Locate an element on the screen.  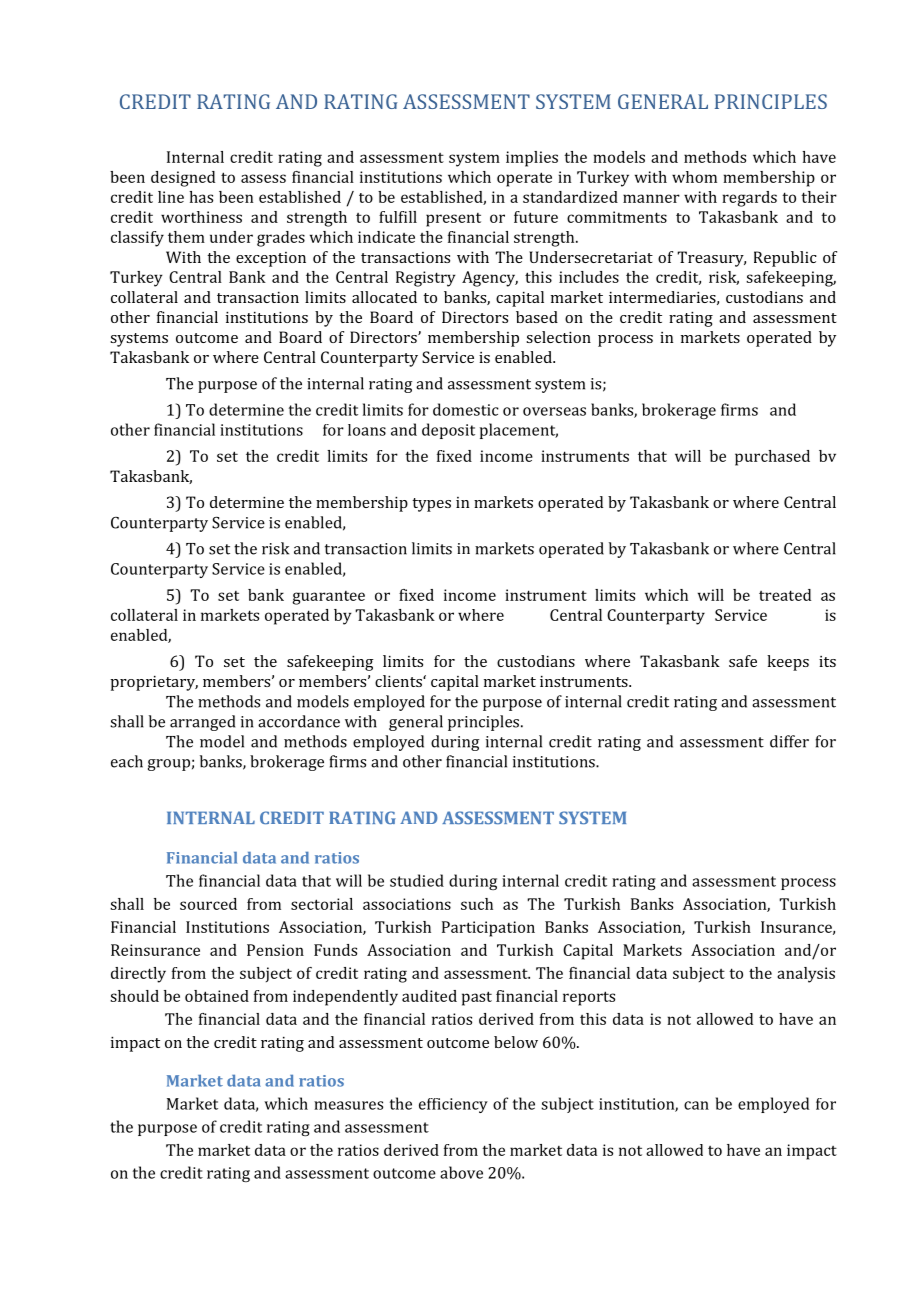
above is located at coordinates (461, 1172).
